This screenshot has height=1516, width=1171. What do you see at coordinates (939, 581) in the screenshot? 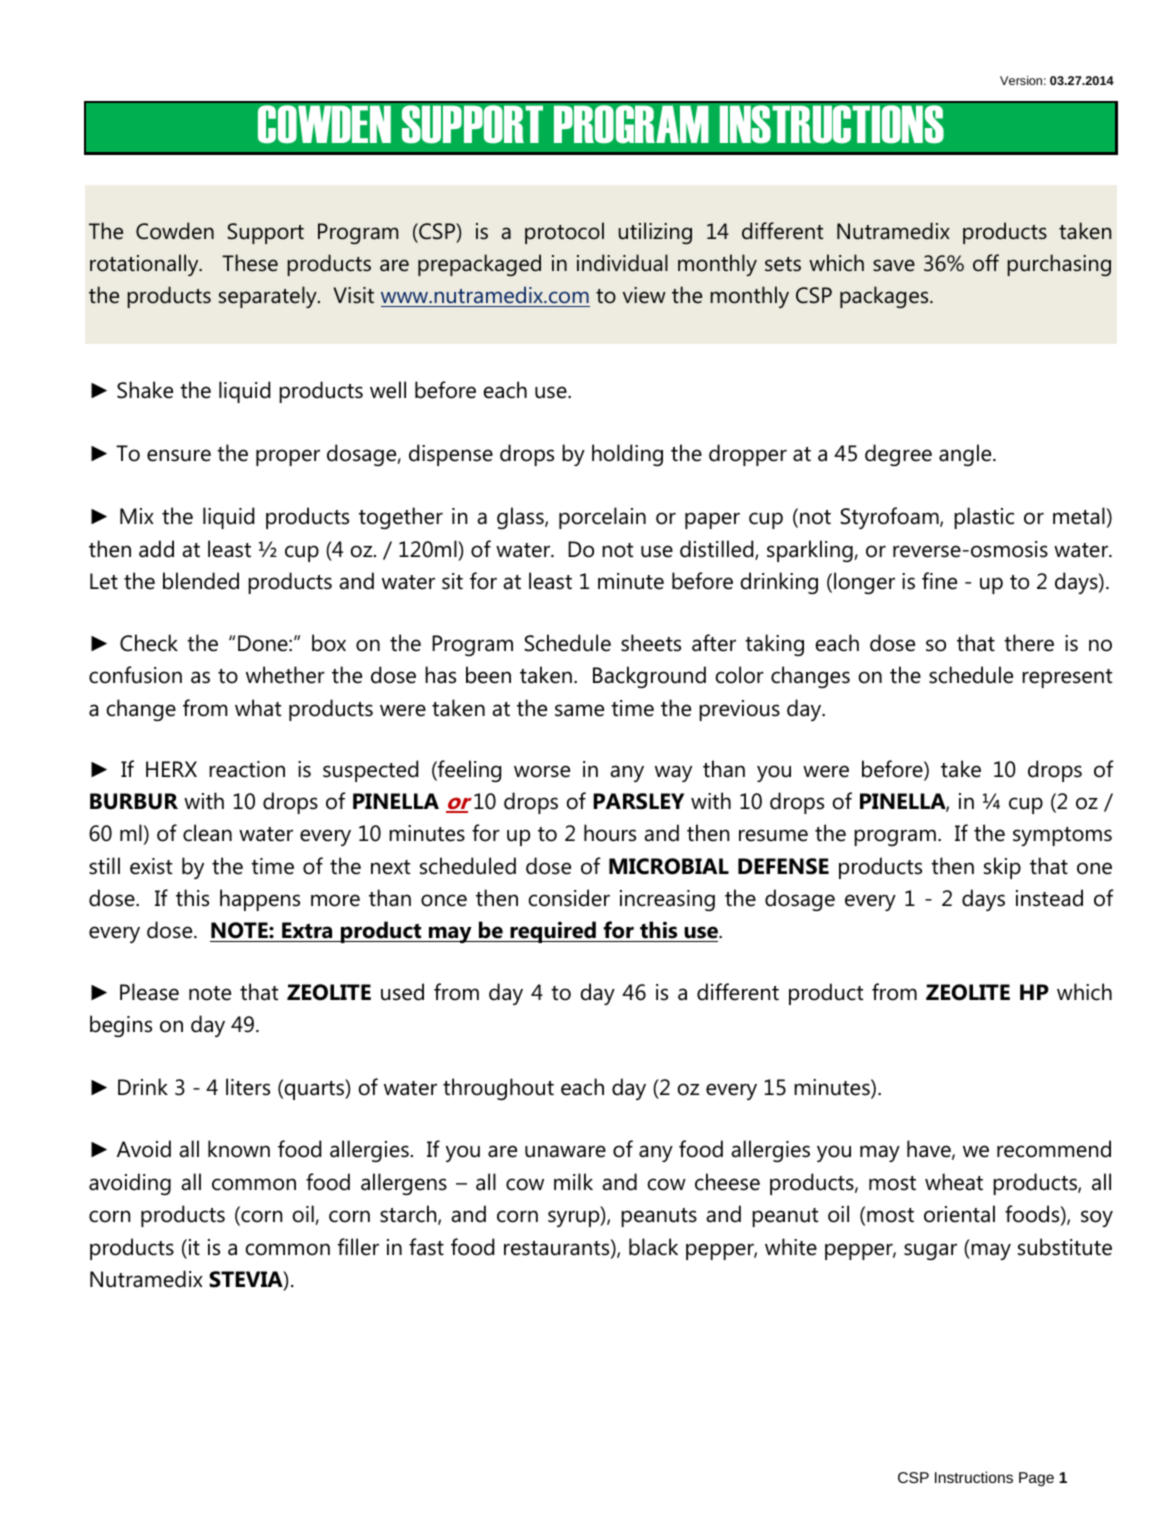
I see `fine` at bounding box center [939, 581].
